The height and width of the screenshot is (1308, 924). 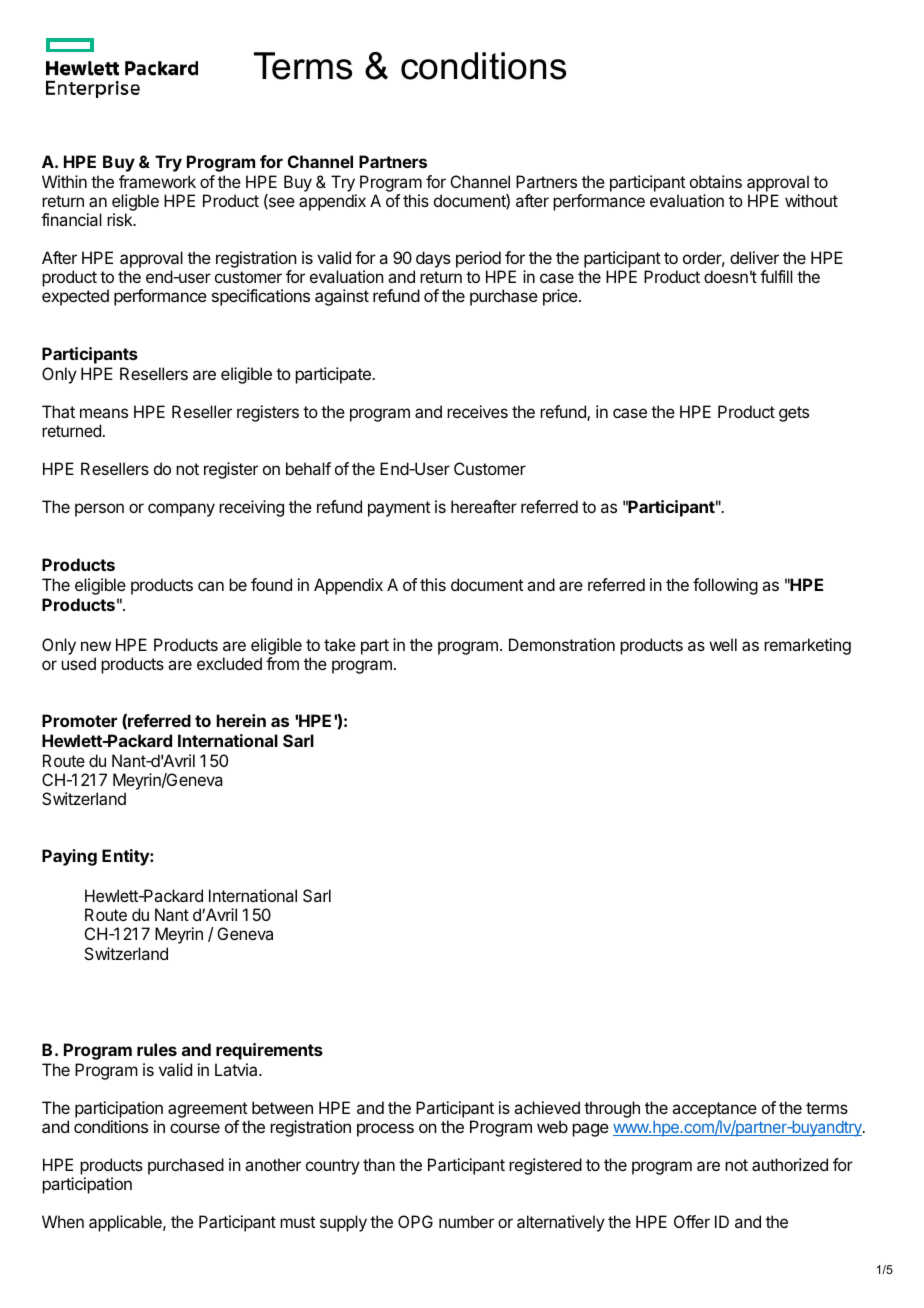 I want to click on gets, so click(x=794, y=414).
